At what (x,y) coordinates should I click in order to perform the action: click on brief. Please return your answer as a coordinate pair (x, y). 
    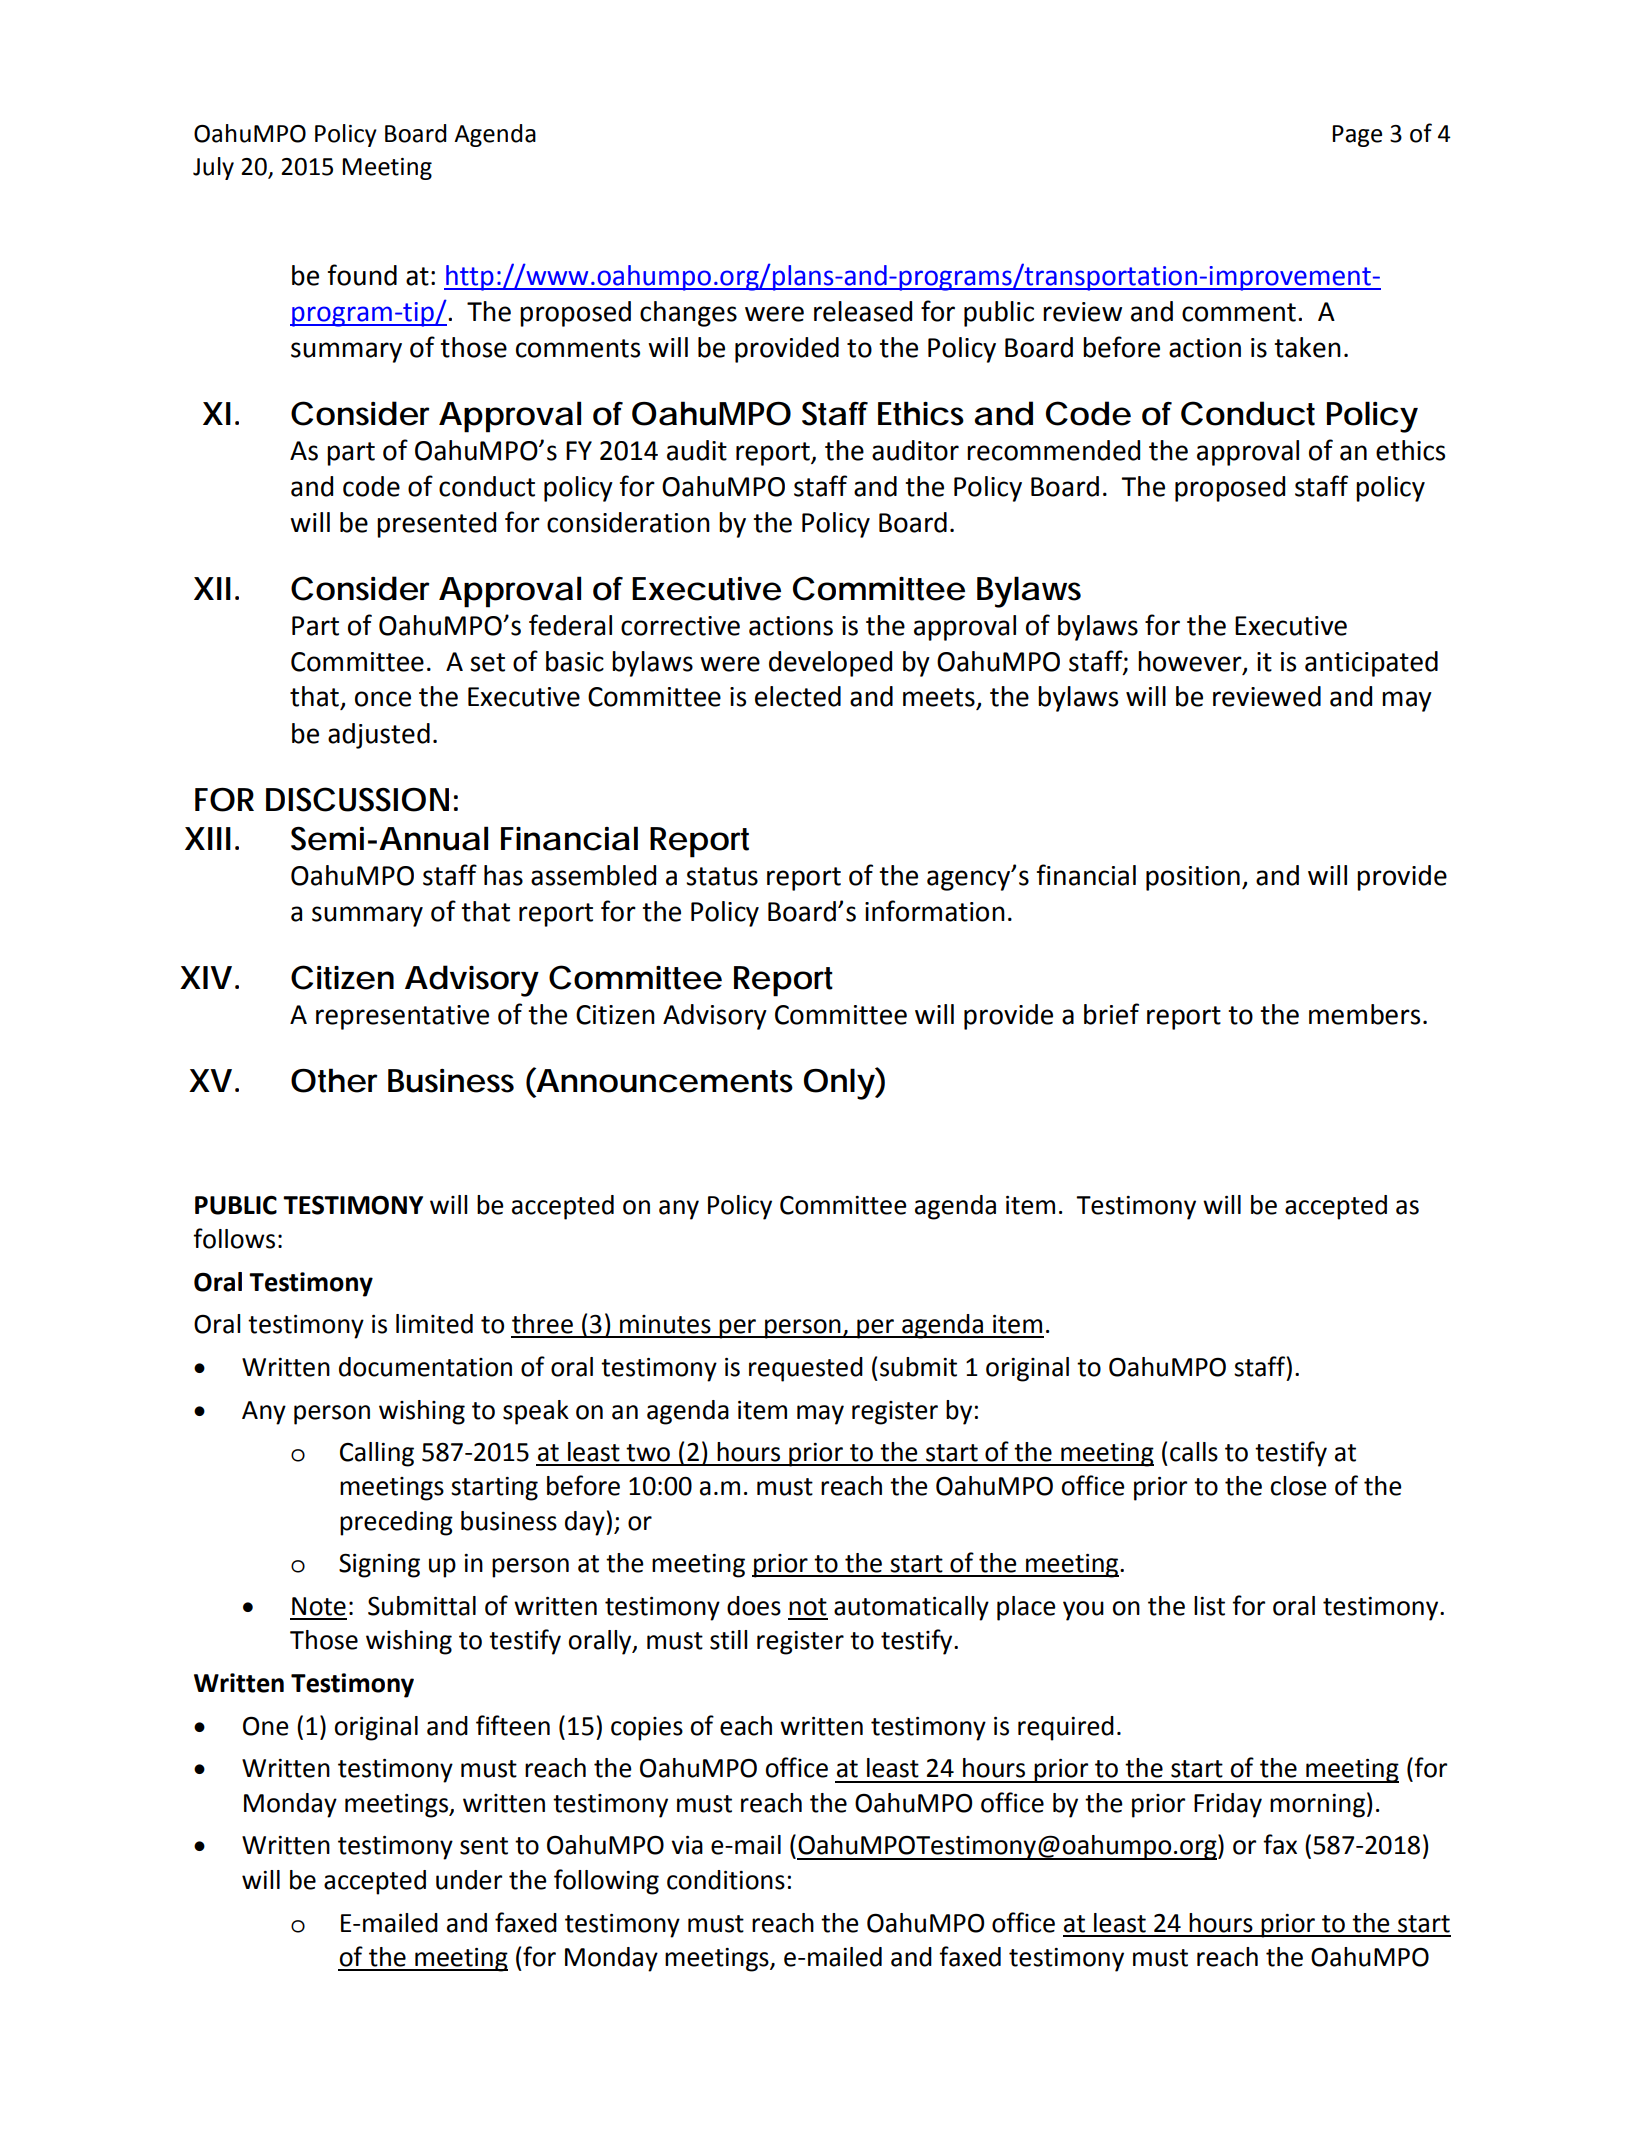
    Looking at the image, I should click on (1111, 1014).
